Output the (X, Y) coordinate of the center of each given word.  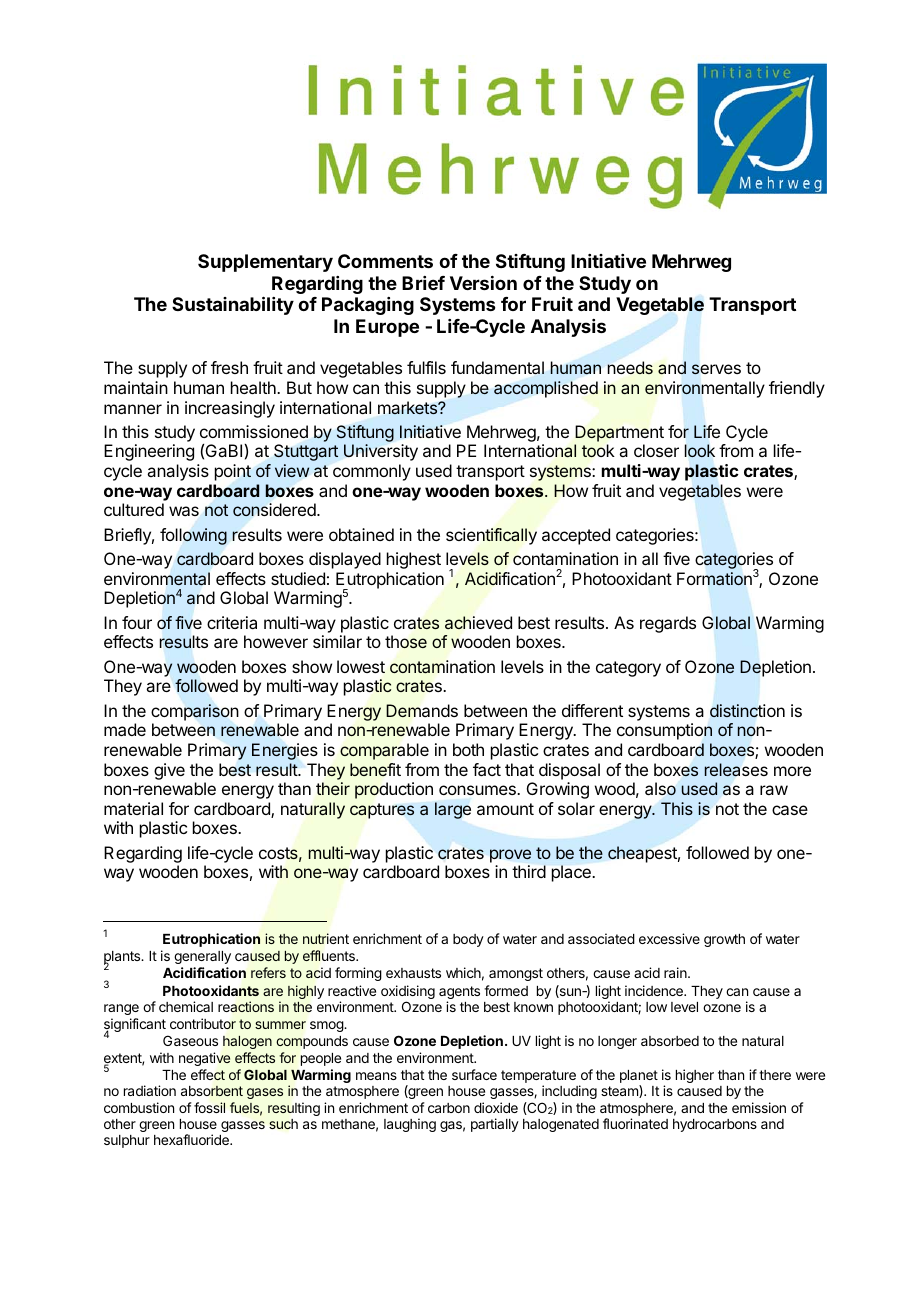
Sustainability (233, 305)
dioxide (496, 1107)
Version (483, 283)
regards (668, 624)
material (133, 808)
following (193, 536)
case (790, 810)
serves (716, 369)
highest (414, 560)
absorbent (212, 1091)
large (453, 810)
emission (759, 1107)
